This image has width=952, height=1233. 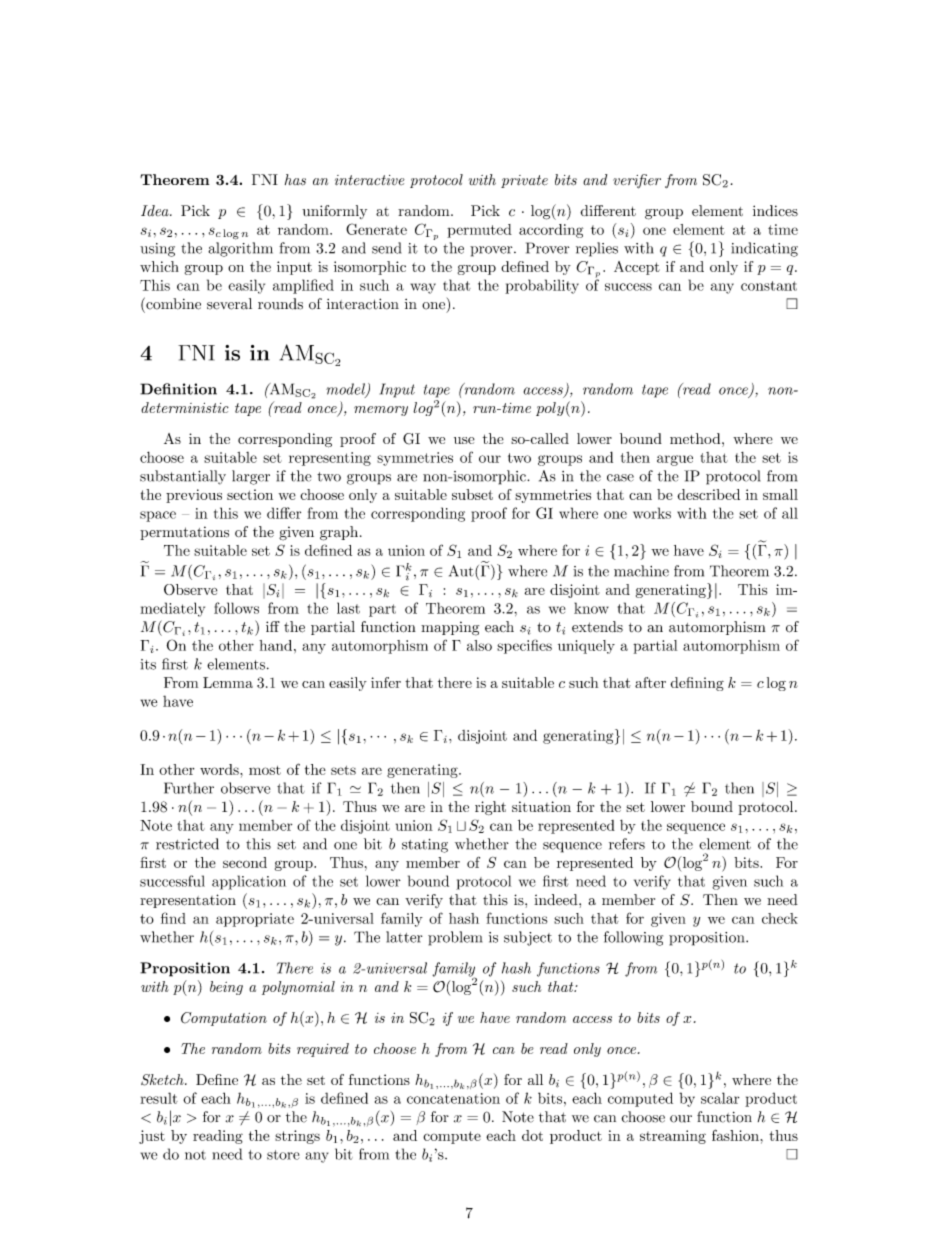 I want to click on use, so click(x=464, y=440).
